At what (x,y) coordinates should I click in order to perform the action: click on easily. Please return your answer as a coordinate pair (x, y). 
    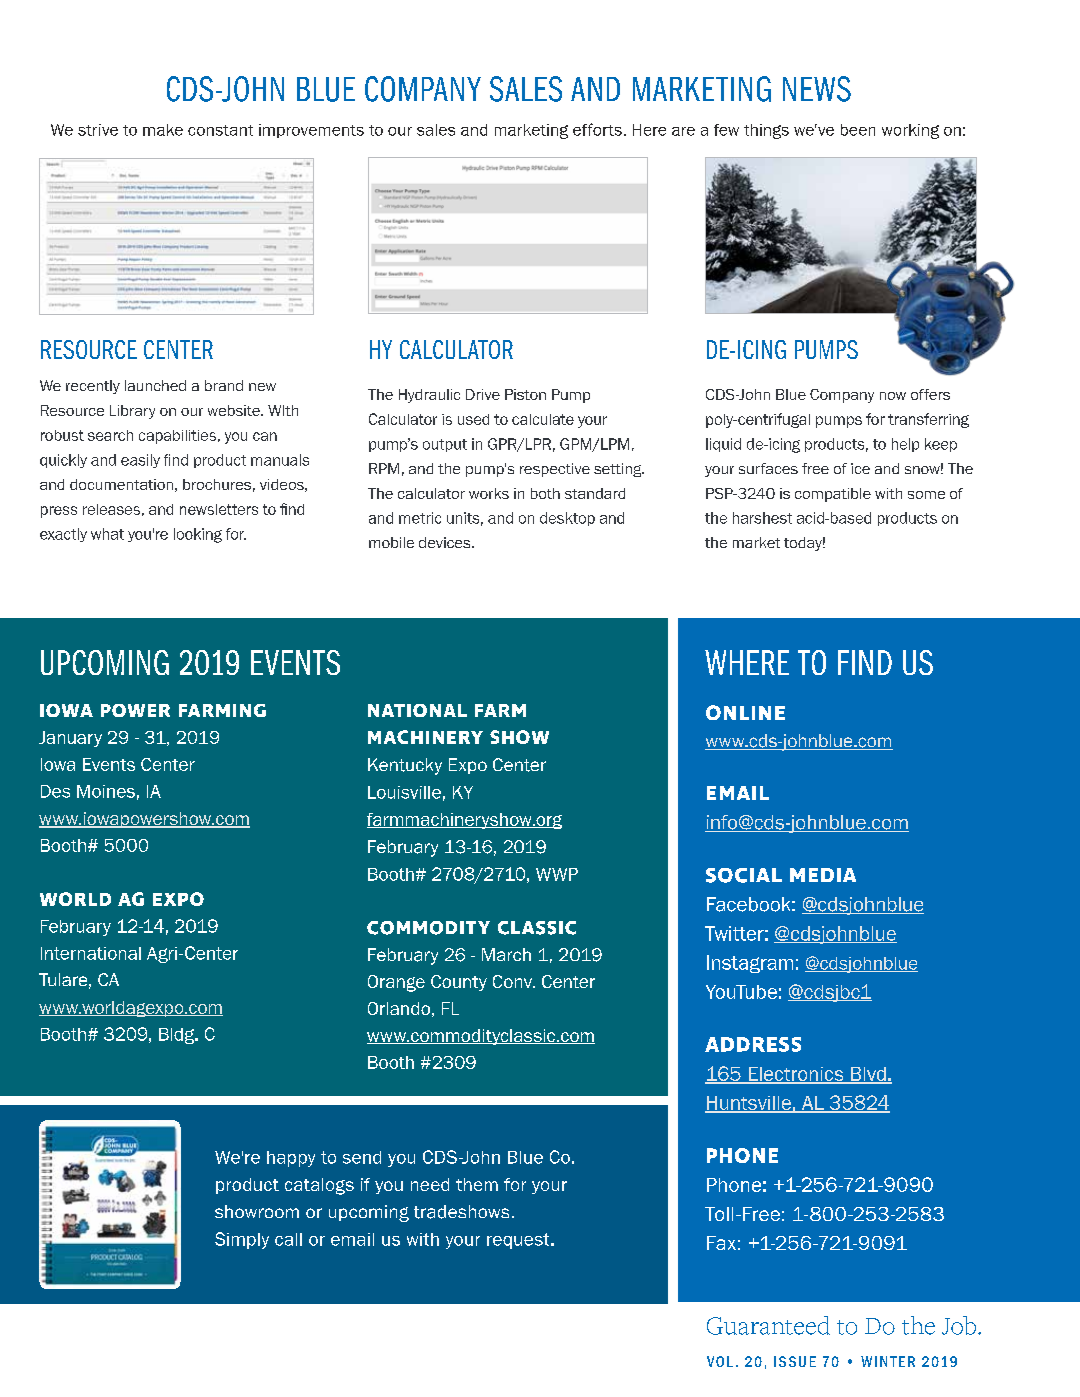
    Looking at the image, I should click on (140, 461).
